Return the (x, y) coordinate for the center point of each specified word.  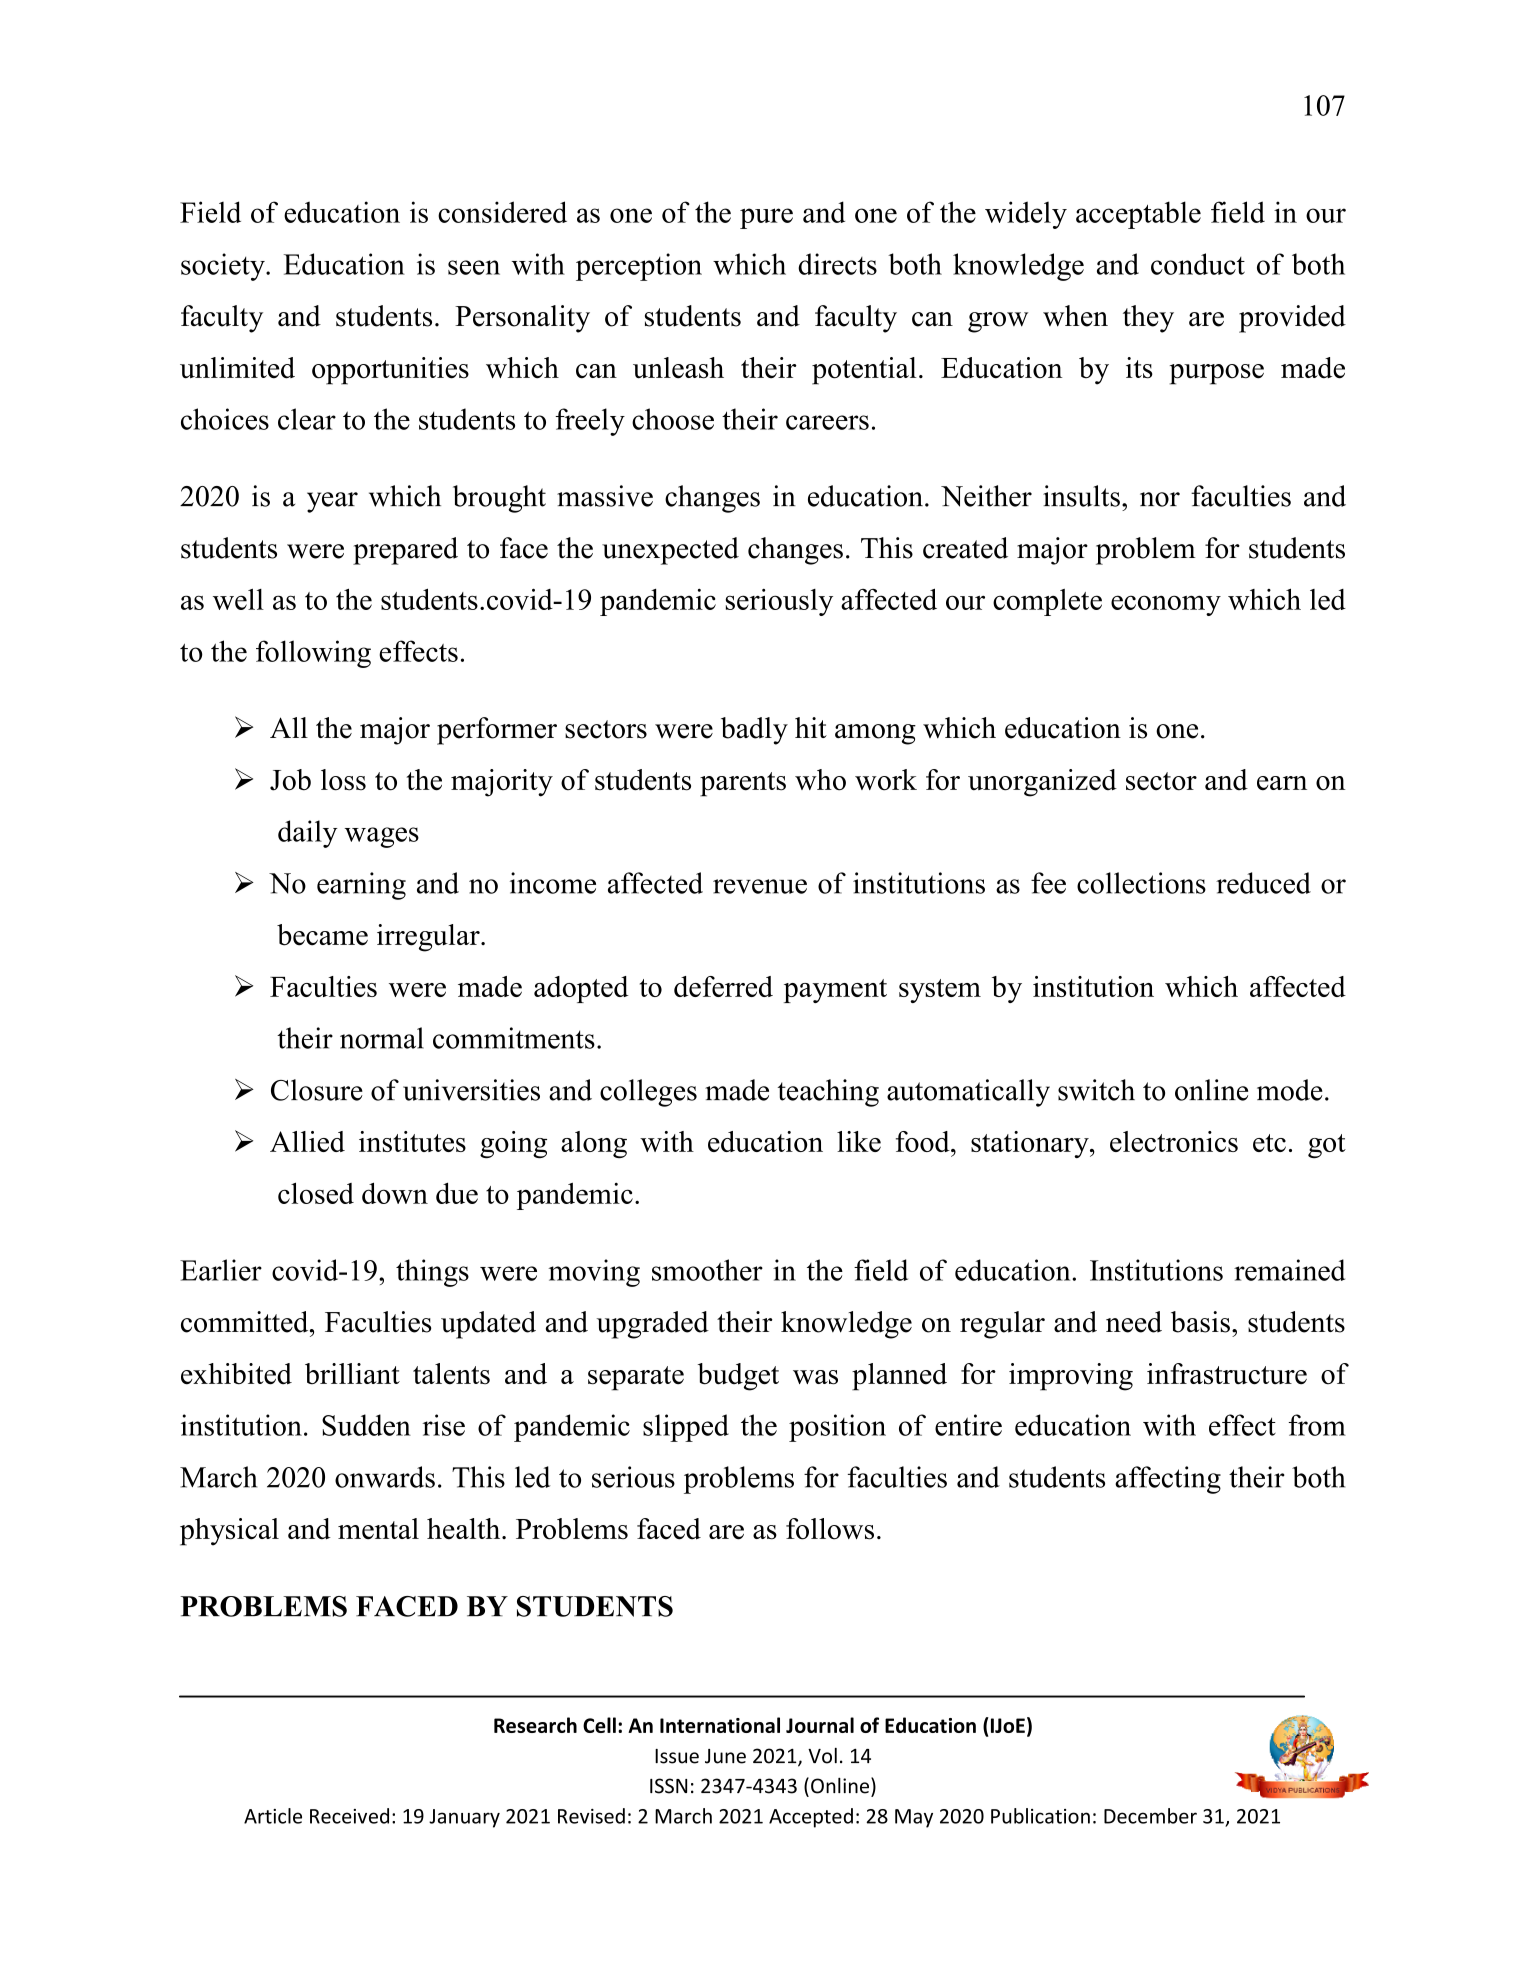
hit (811, 727)
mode (1290, 1090)
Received (349, 1816)
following (313, 654)
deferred (723, 986)
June (725, 1756)
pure (766, 218)
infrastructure (1227, 1374)
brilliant (352, 1373)
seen (474, 267)
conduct (1198, 264)
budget (738, 1377)
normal (382, 1038)
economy (1166, 605)
